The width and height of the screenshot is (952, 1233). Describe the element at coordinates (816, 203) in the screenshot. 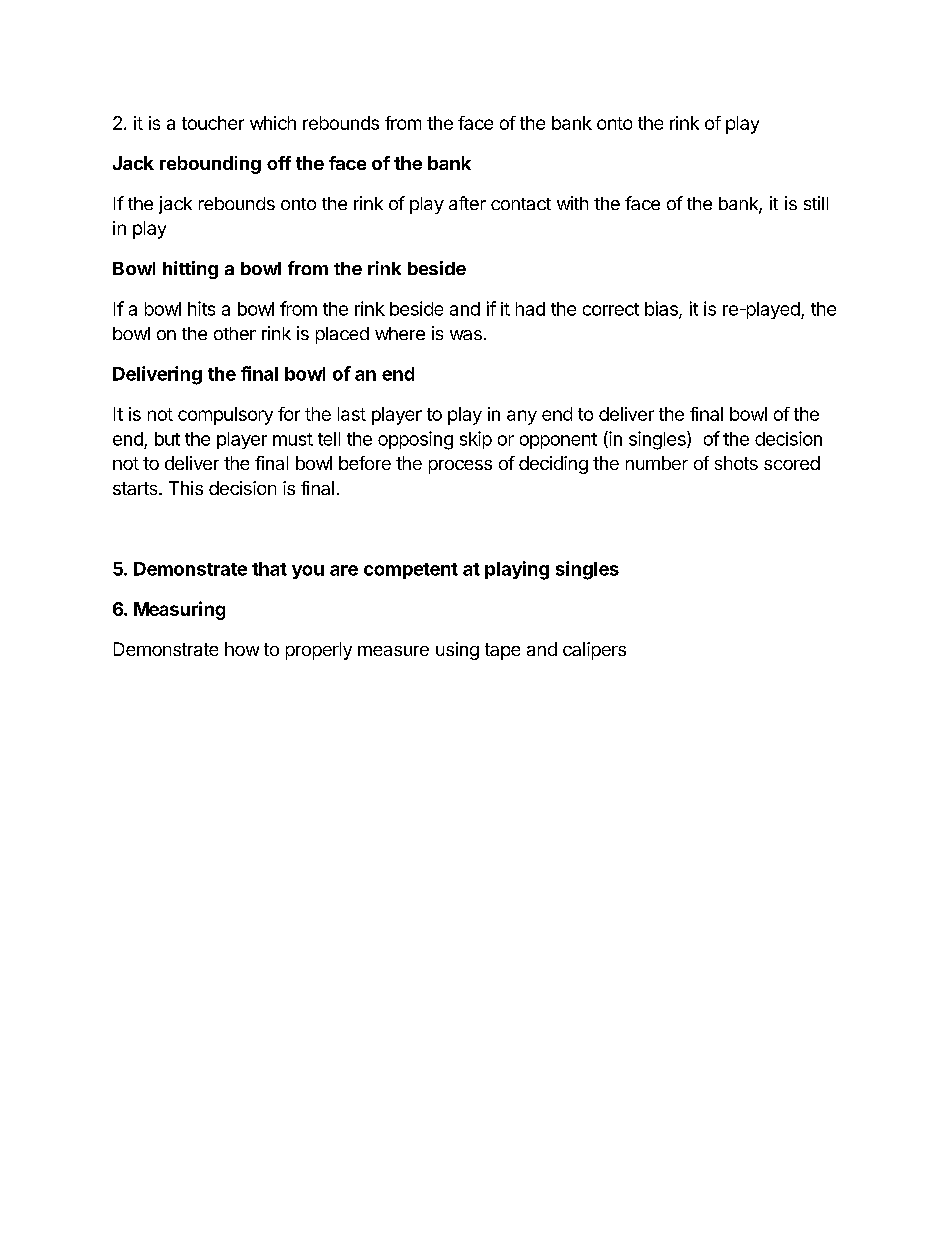

I see `still` at that location.
